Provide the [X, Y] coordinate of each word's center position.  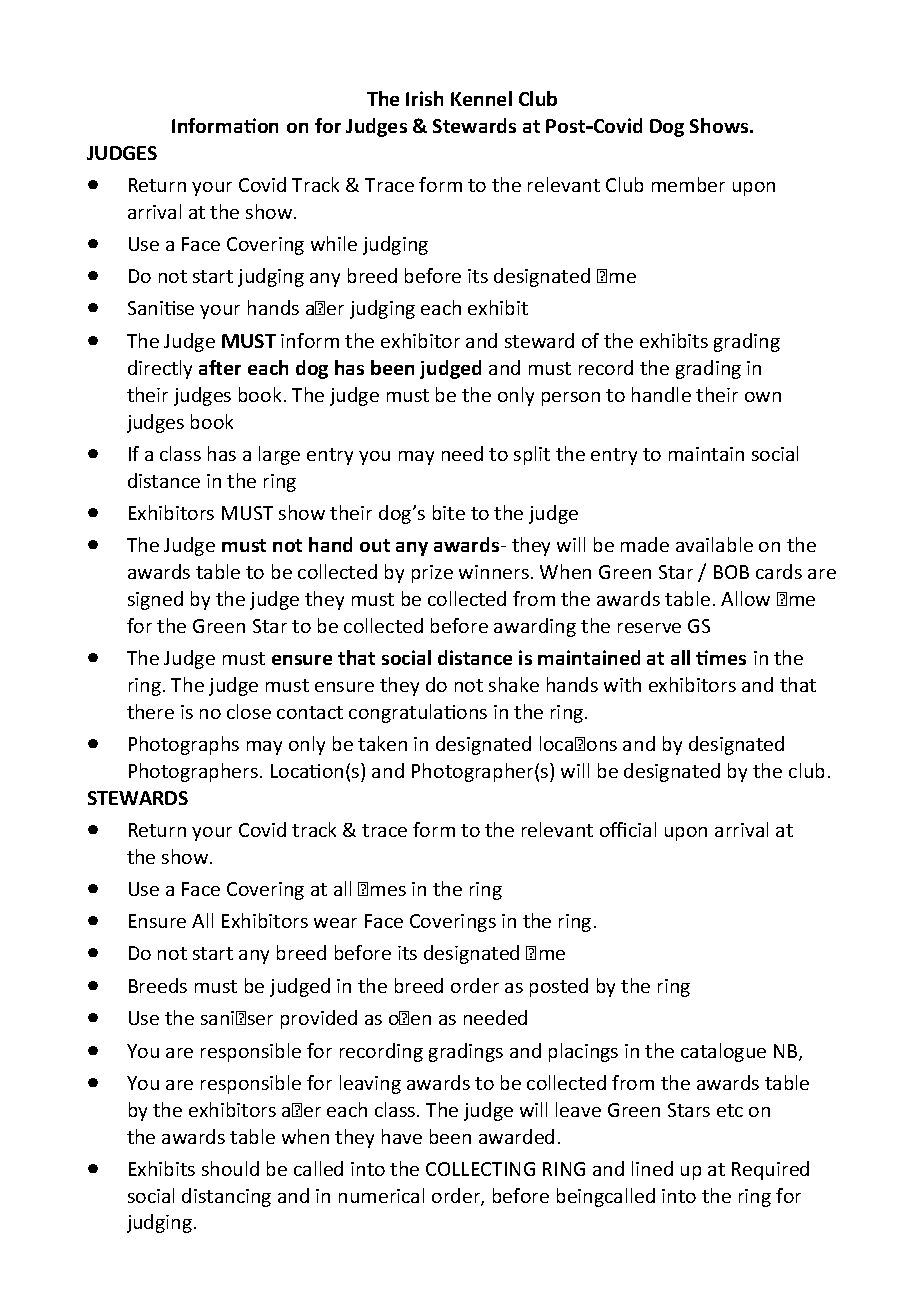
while [334, 243]
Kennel [481, 98]
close [249, 711]
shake [514, 684]
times [721, 657]
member [688, 184]
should [230, 1168]
